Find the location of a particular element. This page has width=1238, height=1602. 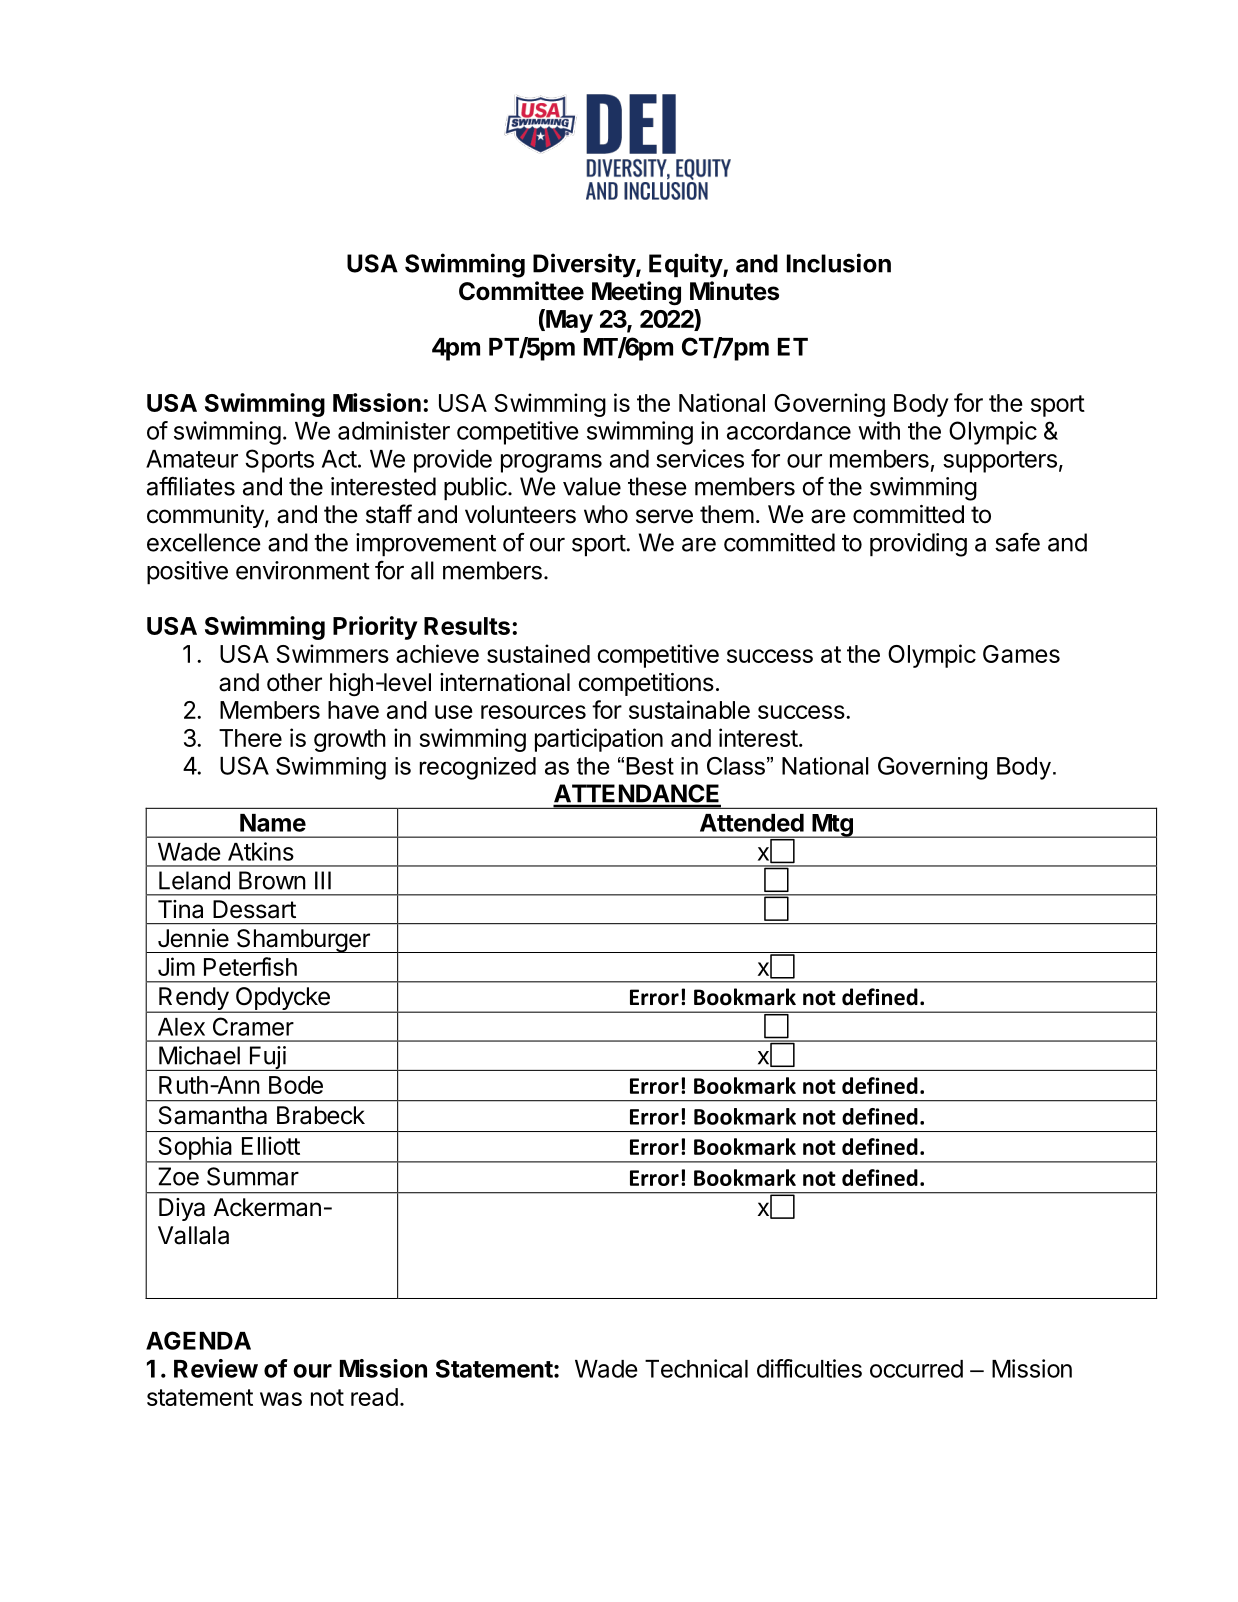

providing is located at coordinates (918, 545).
